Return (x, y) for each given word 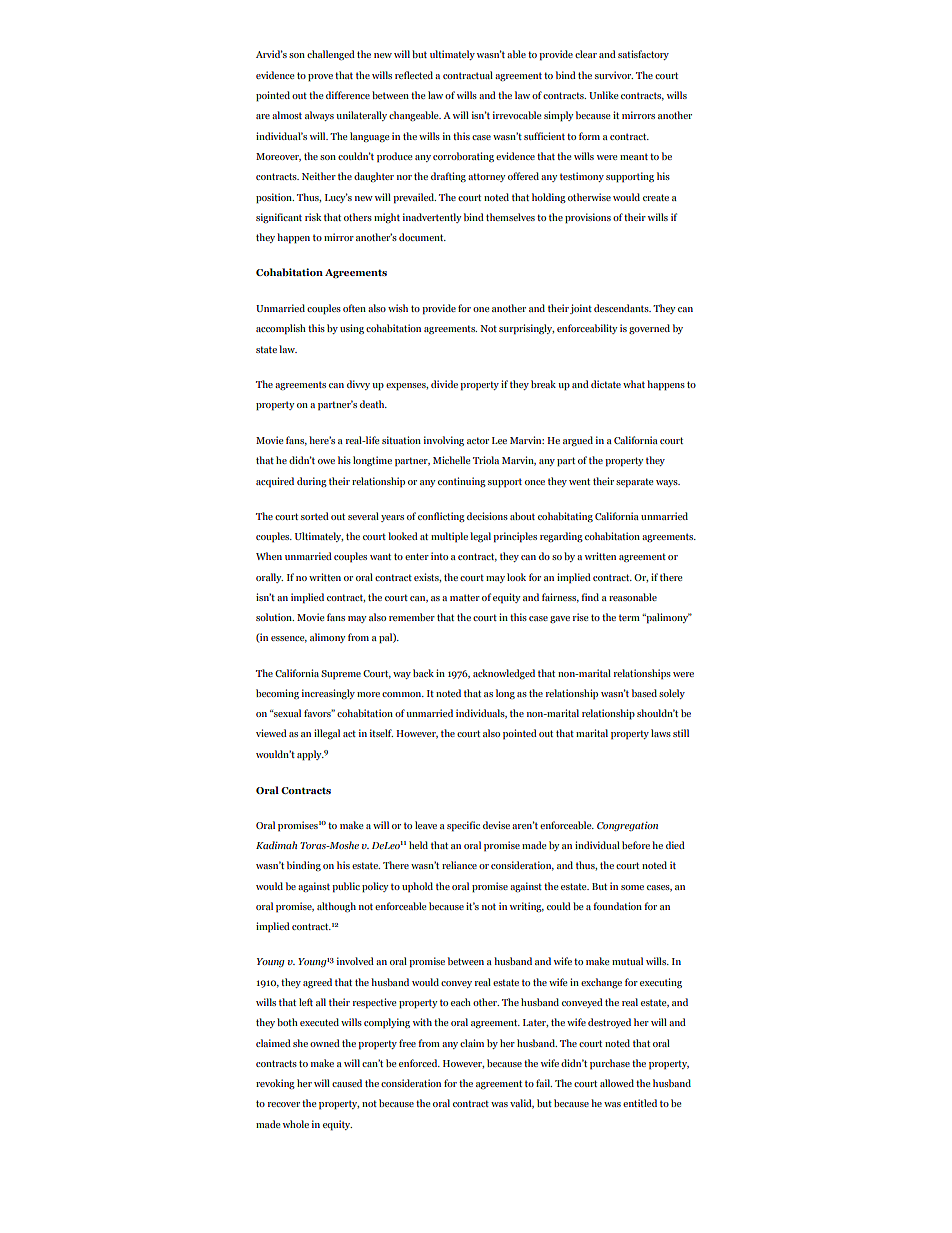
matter (465, 597)
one (481, 309)
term (629, 617)
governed (649, 329)
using (352, 329)
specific (463, 826)
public (346, 887)
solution (275, 617)
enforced (419, 1063)
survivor (614, 75)
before (636, 845)
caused (347, 1083)
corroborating (463, 157)
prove (320, 78)
